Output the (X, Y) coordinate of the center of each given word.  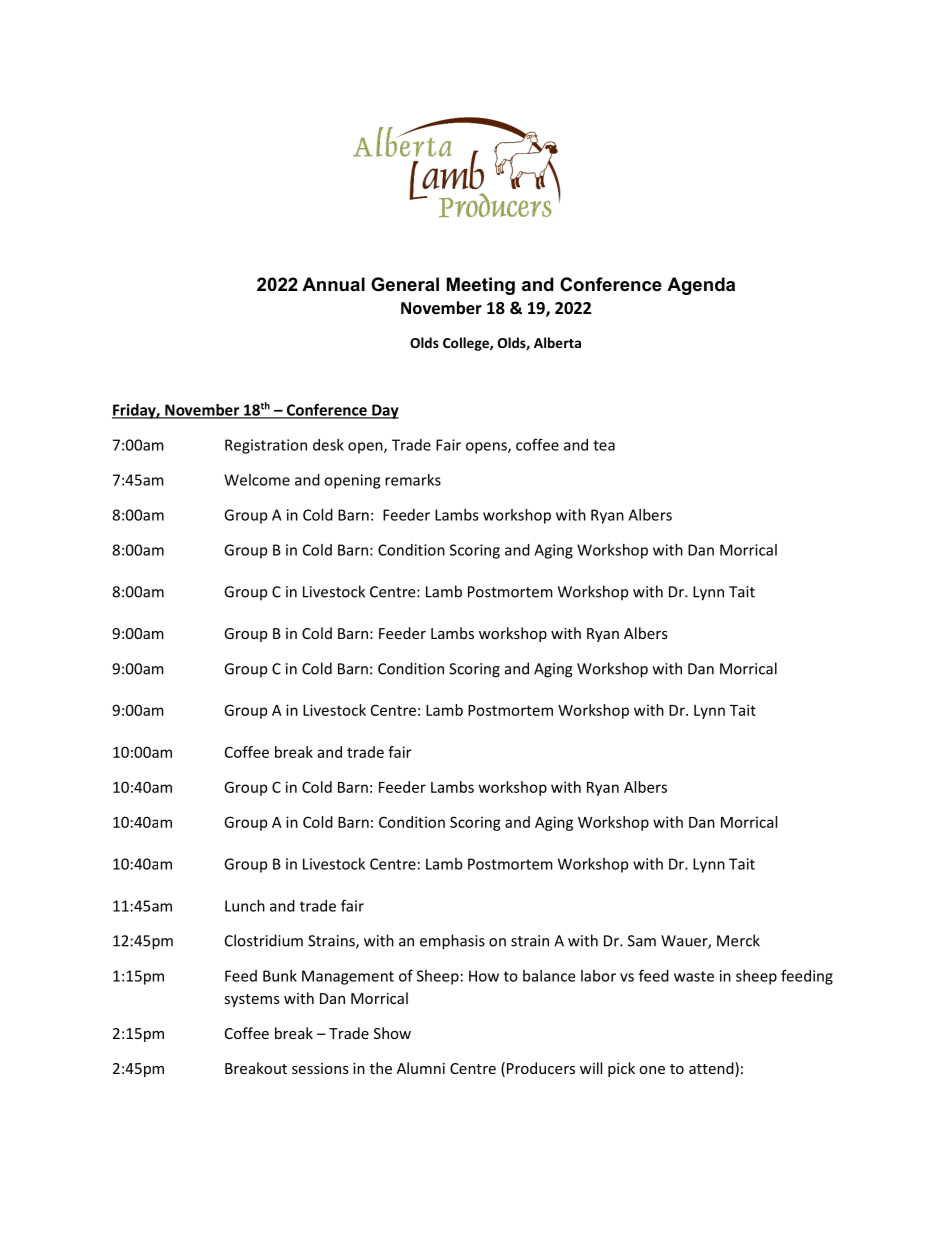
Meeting (481, 286)
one (652, 1070)
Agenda (701, 286)
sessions (320, 1068)
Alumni (421, 1068)
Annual (333, 284)
